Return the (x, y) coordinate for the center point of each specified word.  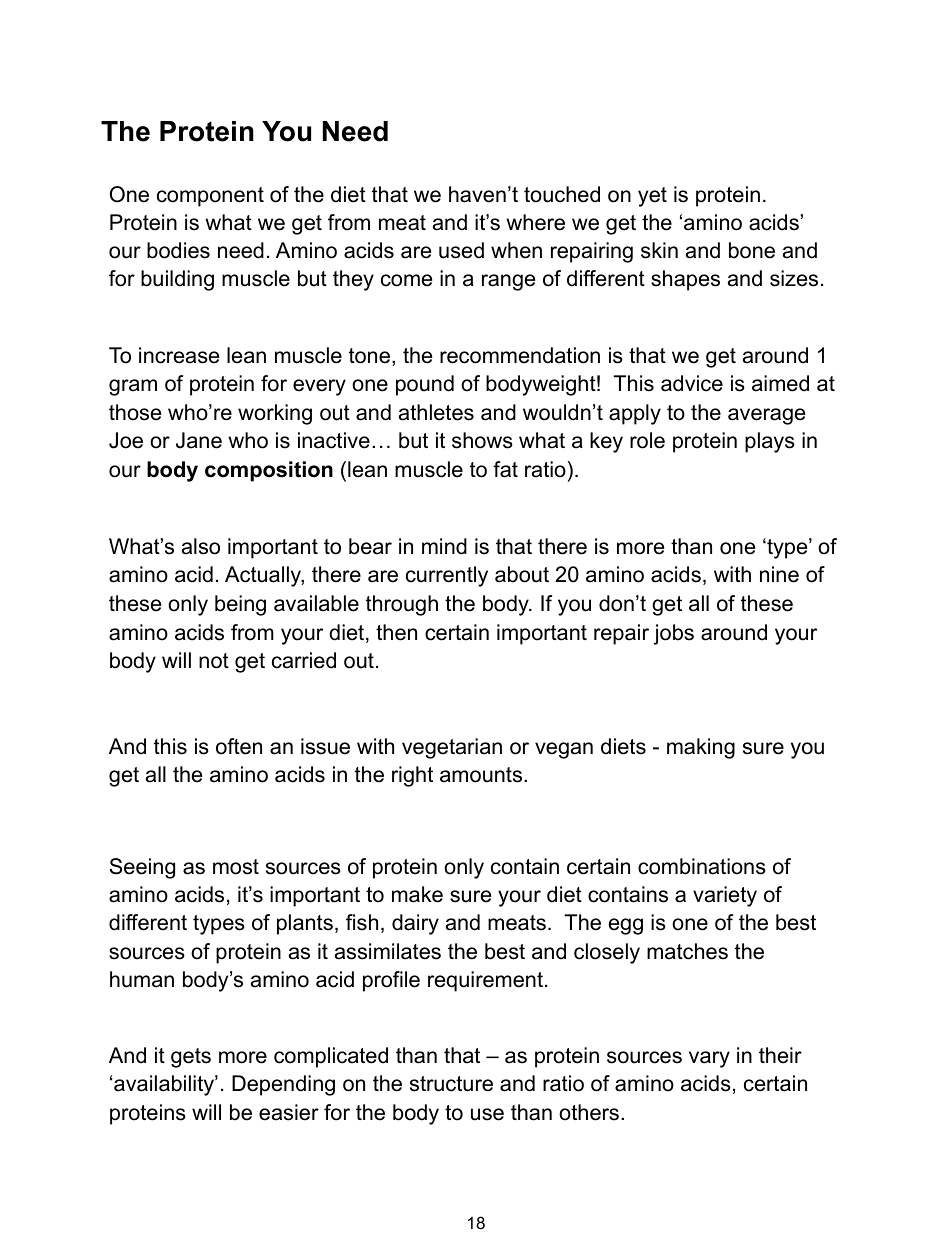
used (461, 250)
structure (451, 1084)
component (210, 197)
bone (752, 250)
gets (191, 1058)
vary (709, 1059)
